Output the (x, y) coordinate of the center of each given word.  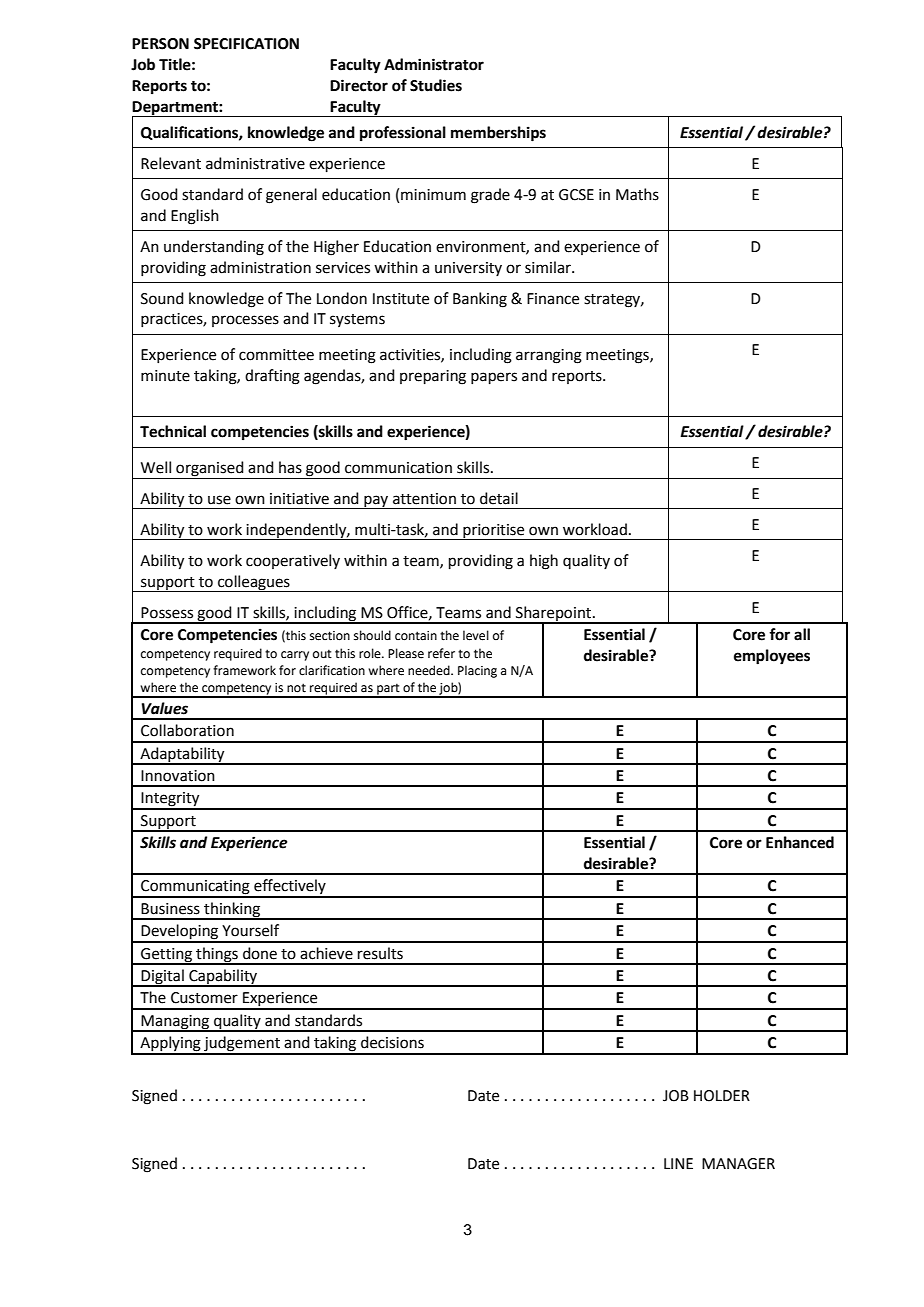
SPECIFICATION (246, 44)
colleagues (254, 583)
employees (772, 657)
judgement (242, 1045)
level (476, 635)
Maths (637, 194)
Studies (436, 85)
